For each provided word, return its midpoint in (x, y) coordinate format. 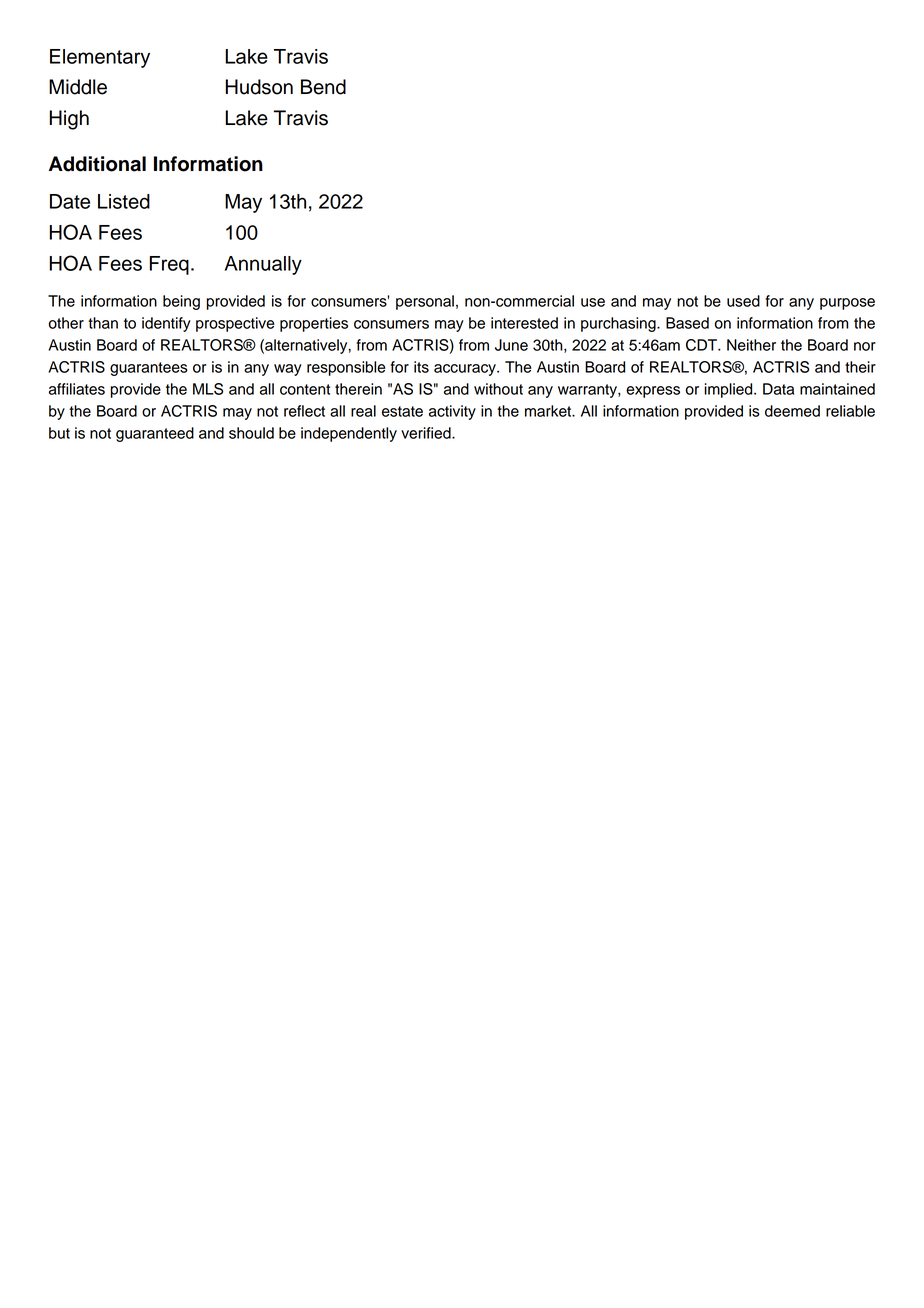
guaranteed (155, 434)
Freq (169, 265)
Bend (323, 87)
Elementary (100, 58)
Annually (263, 265)
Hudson (259, 87)
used (743, 301)
